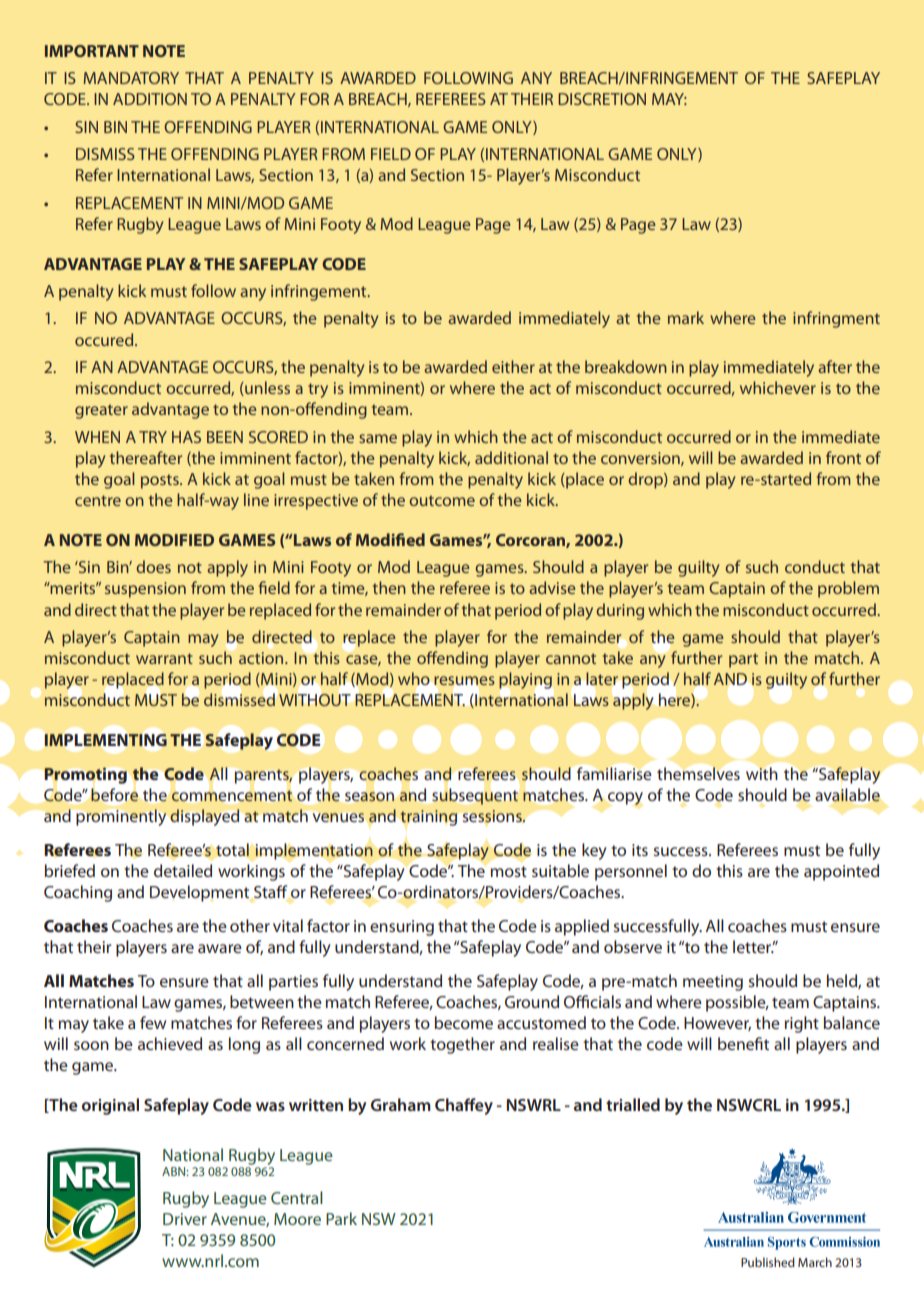  Describe the element at coordinates (848, 589) in the document. I see `problem` at that location.
